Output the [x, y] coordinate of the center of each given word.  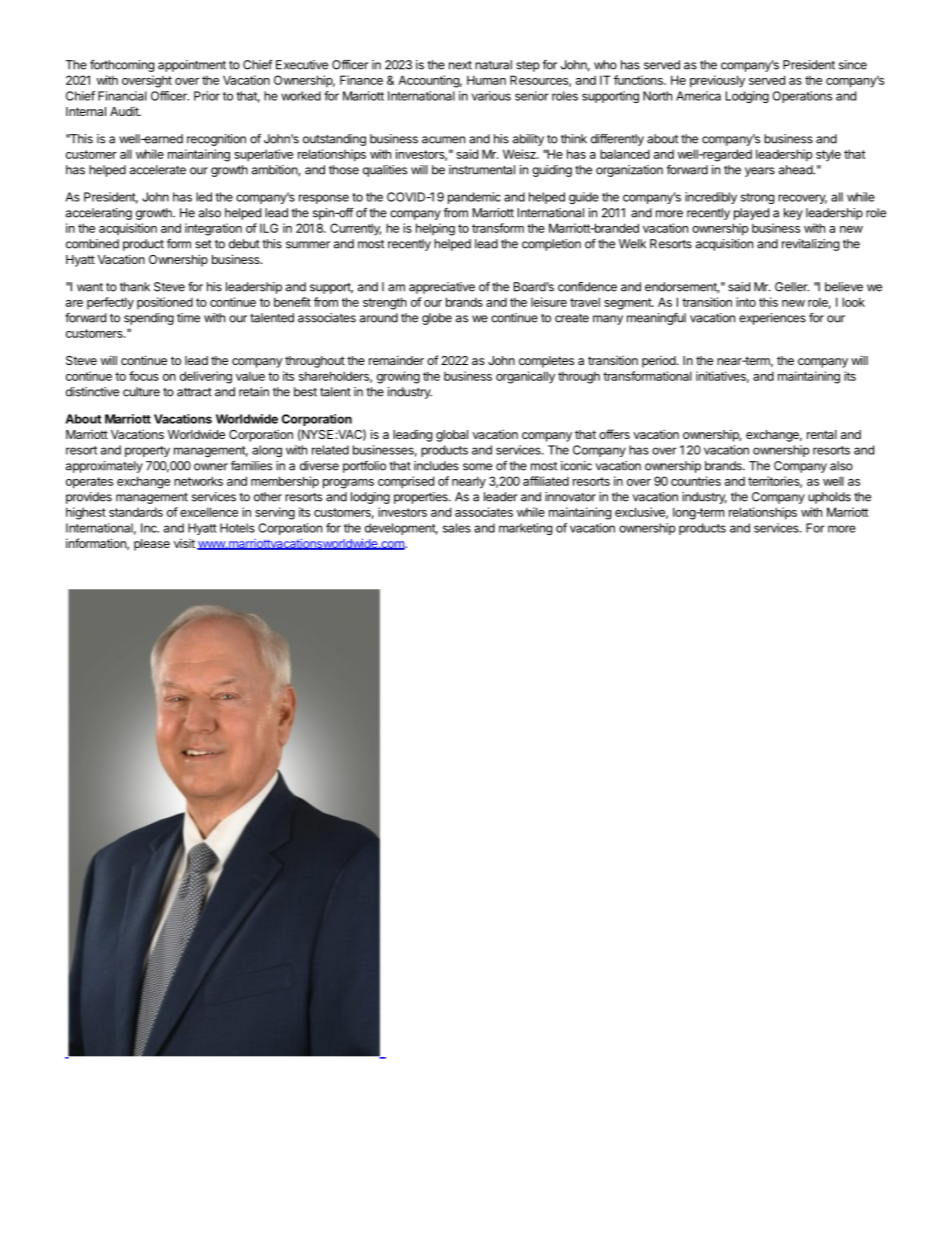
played [751, 214]
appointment [192, 66]
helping [435, 229]
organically [525, 377]
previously [717, 81]
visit [184, 543]
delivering [206, 377]
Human [486, 80]
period [660, 361]
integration [213, 229]
